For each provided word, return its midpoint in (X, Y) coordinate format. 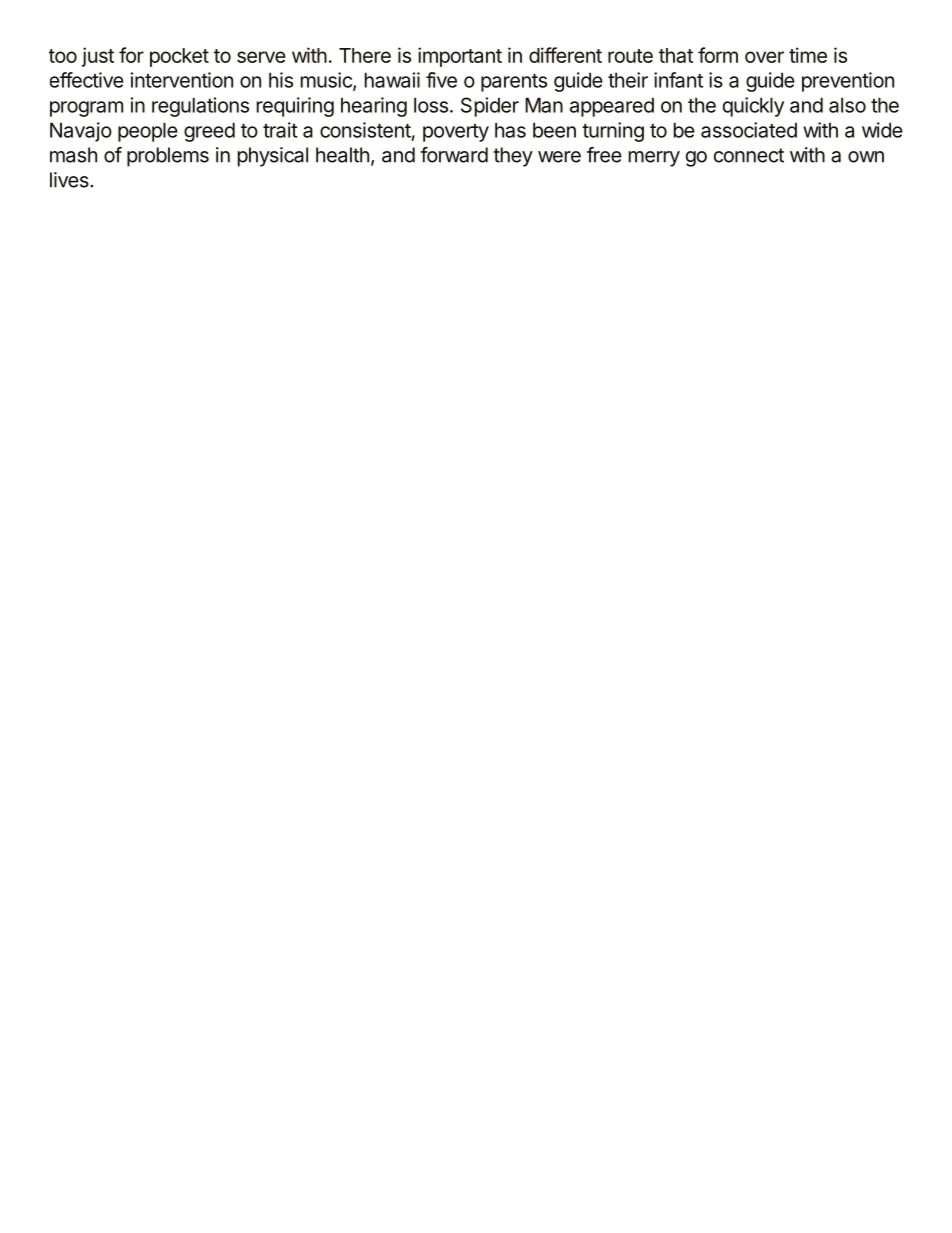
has (510, 130)
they (513, 157)
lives (70, 180)
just (98, 57)
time (808, 55)
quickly (753, 107)
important (460, 57)
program (86, 109)
